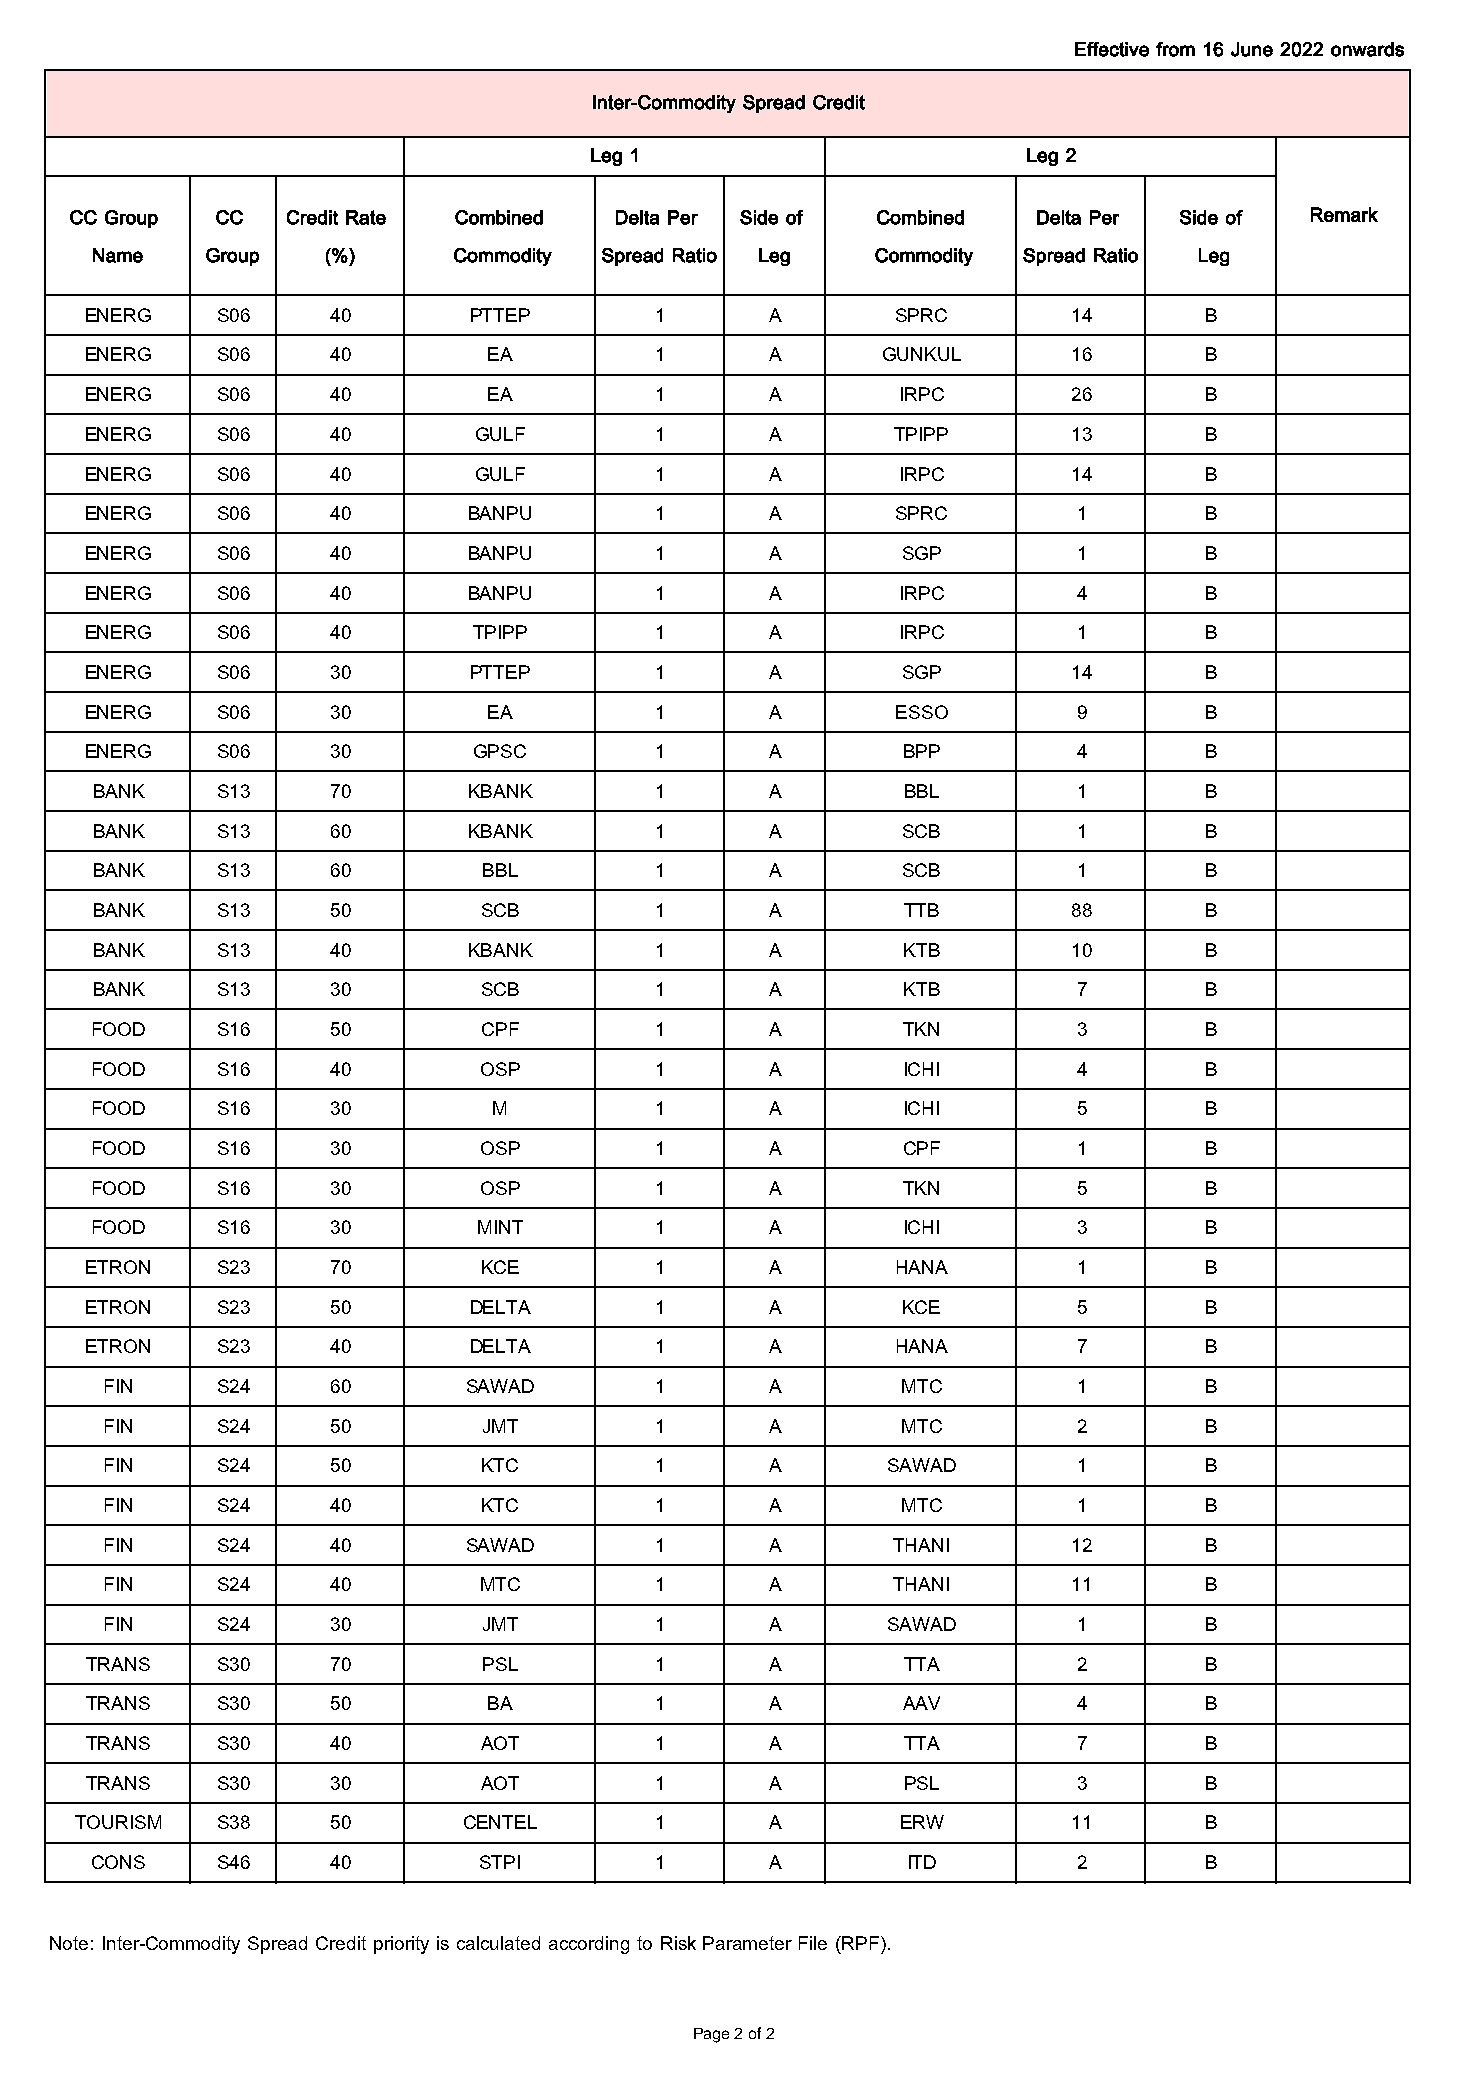 The height and width of the document is (2077, 1469). What do you see at coordinates (922, 751) in the document?
I see `BPP` at bounding box center [922, 751].
